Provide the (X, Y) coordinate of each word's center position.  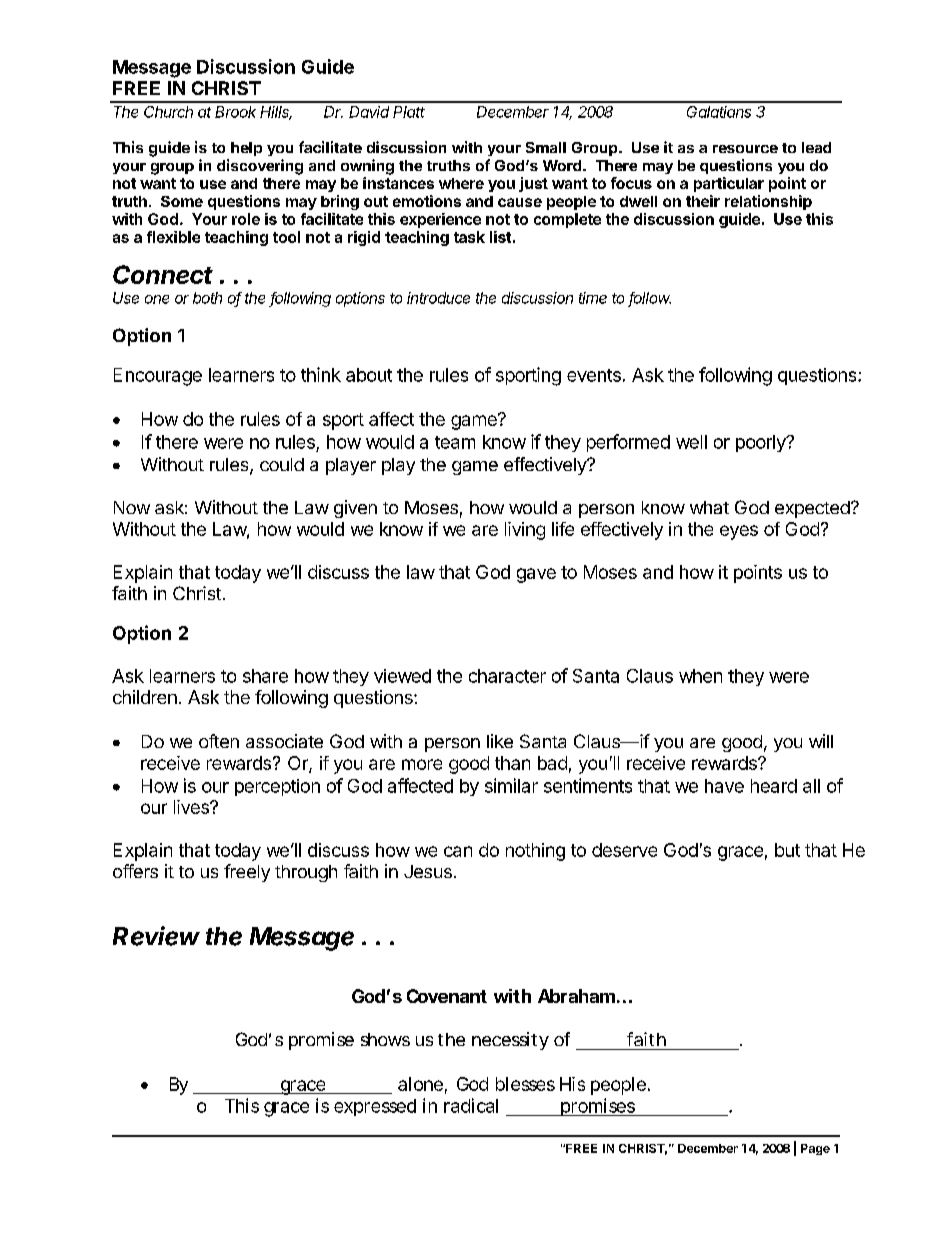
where (461, 183)
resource (745, 149)
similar (511, 785)
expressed (375, 1107)
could (282, 464)
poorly (762, 443)
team (455, 442)
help (246, 149)
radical (471, 1105)
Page (815, 1149)
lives (192, 807)
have (724, 786)
